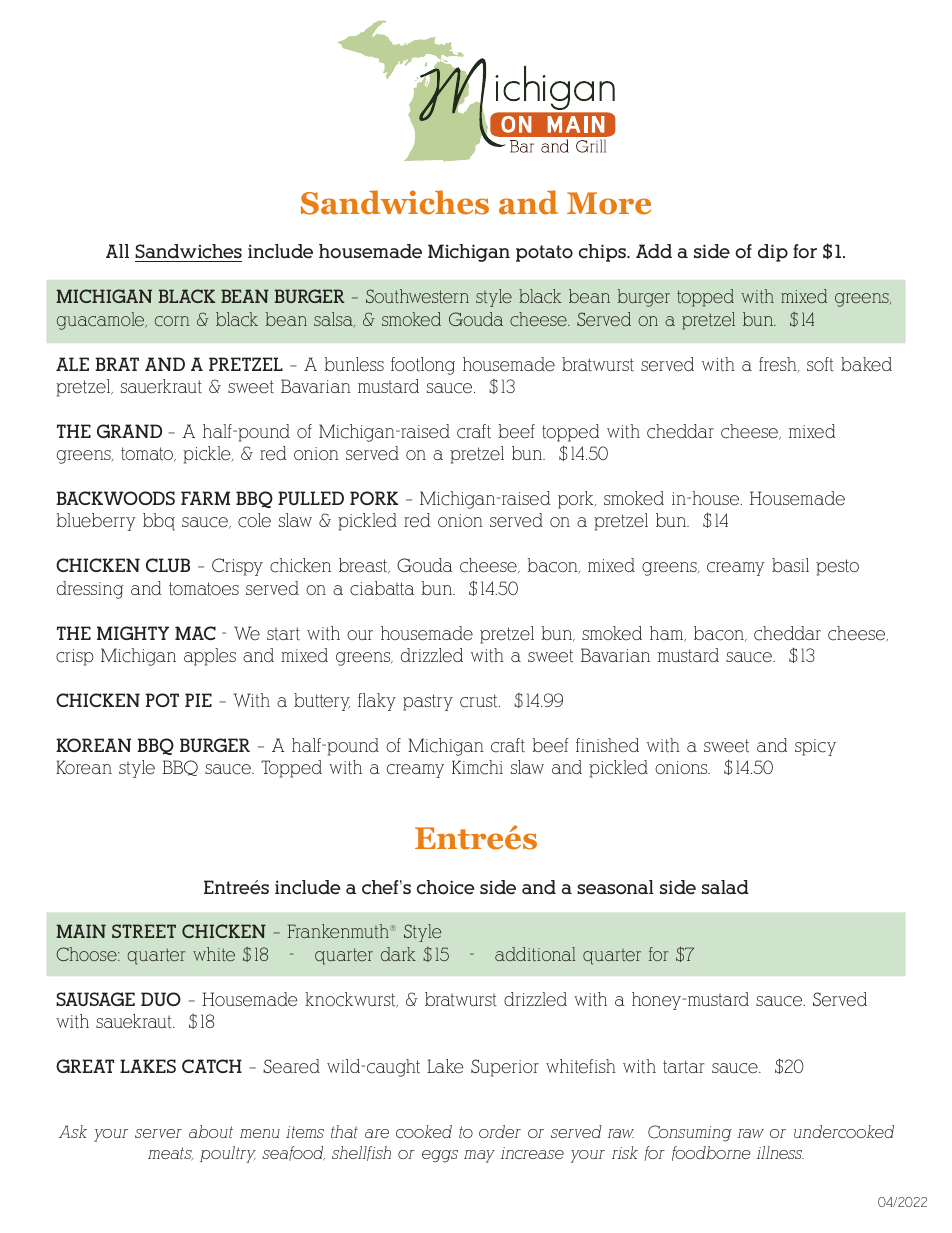 This document has width=952, height=1233. Describe the element at coordinates (773, 253) in the document. I see `dip` at that location.
